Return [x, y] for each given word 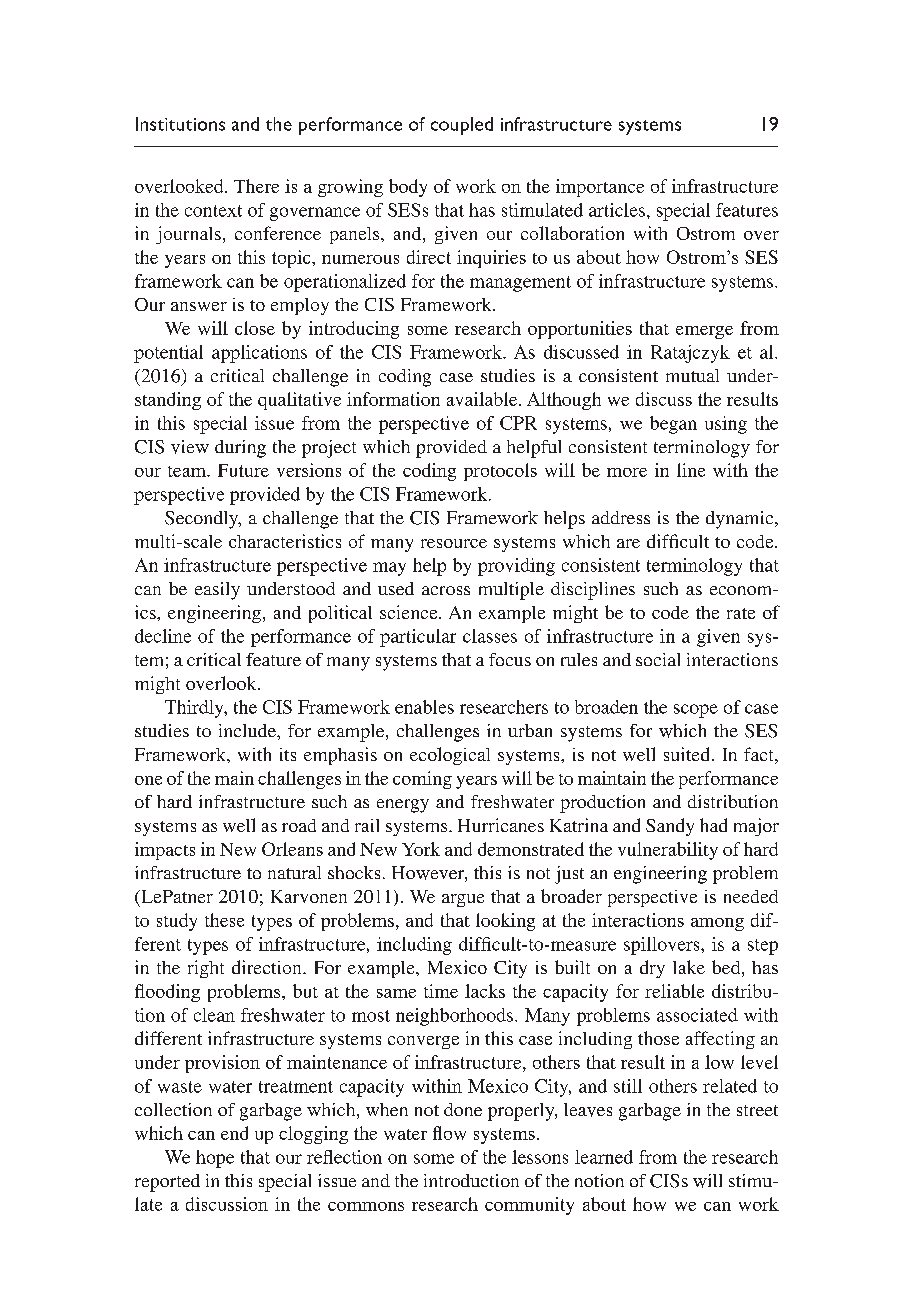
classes [490, 636]
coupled [462, 126]
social [658, 659]
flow [449, 1133]
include [248, 730]
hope [215, 1159]
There [256, 186]
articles [617, 210]
